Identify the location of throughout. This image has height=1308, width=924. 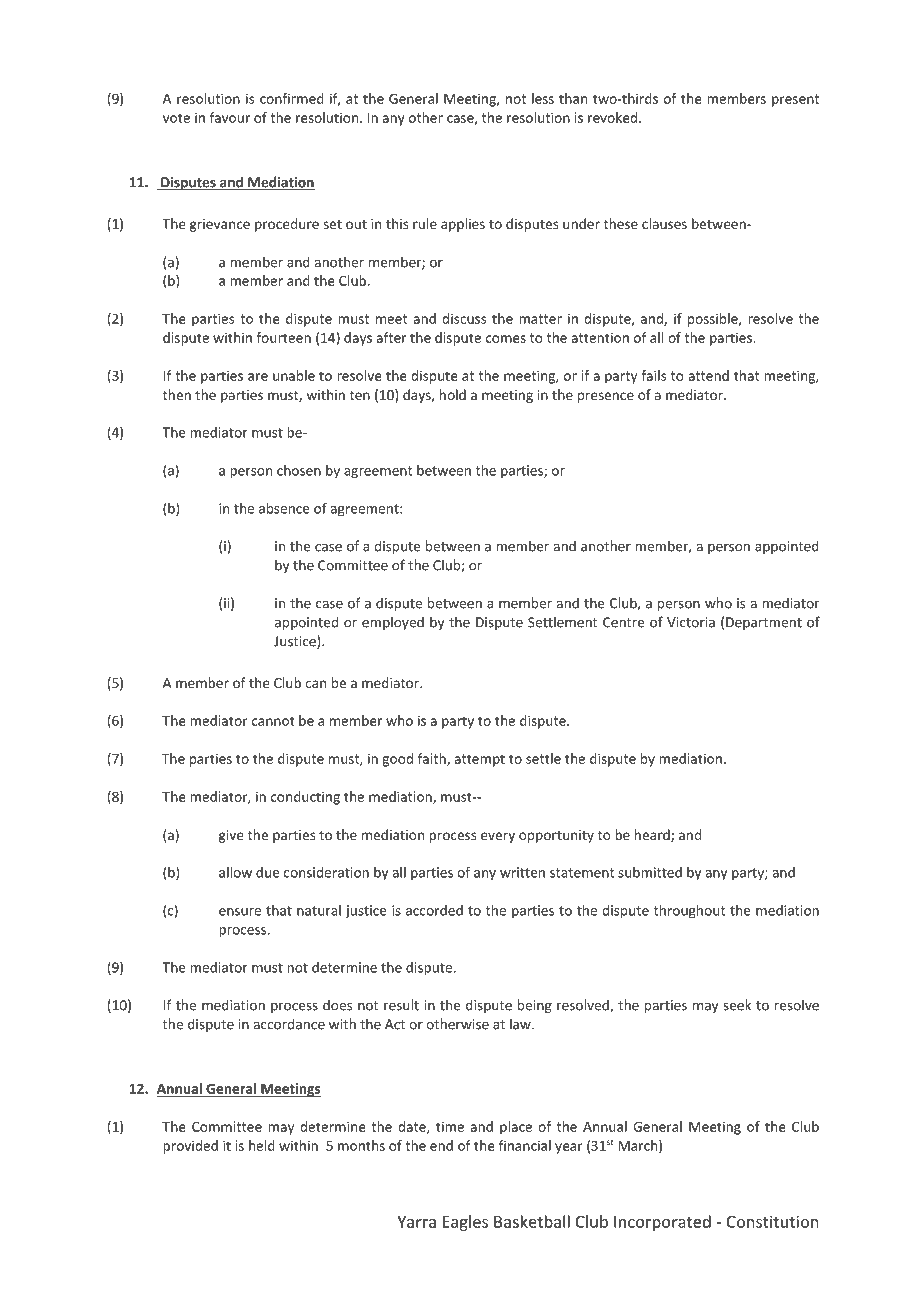
(689, 912).
